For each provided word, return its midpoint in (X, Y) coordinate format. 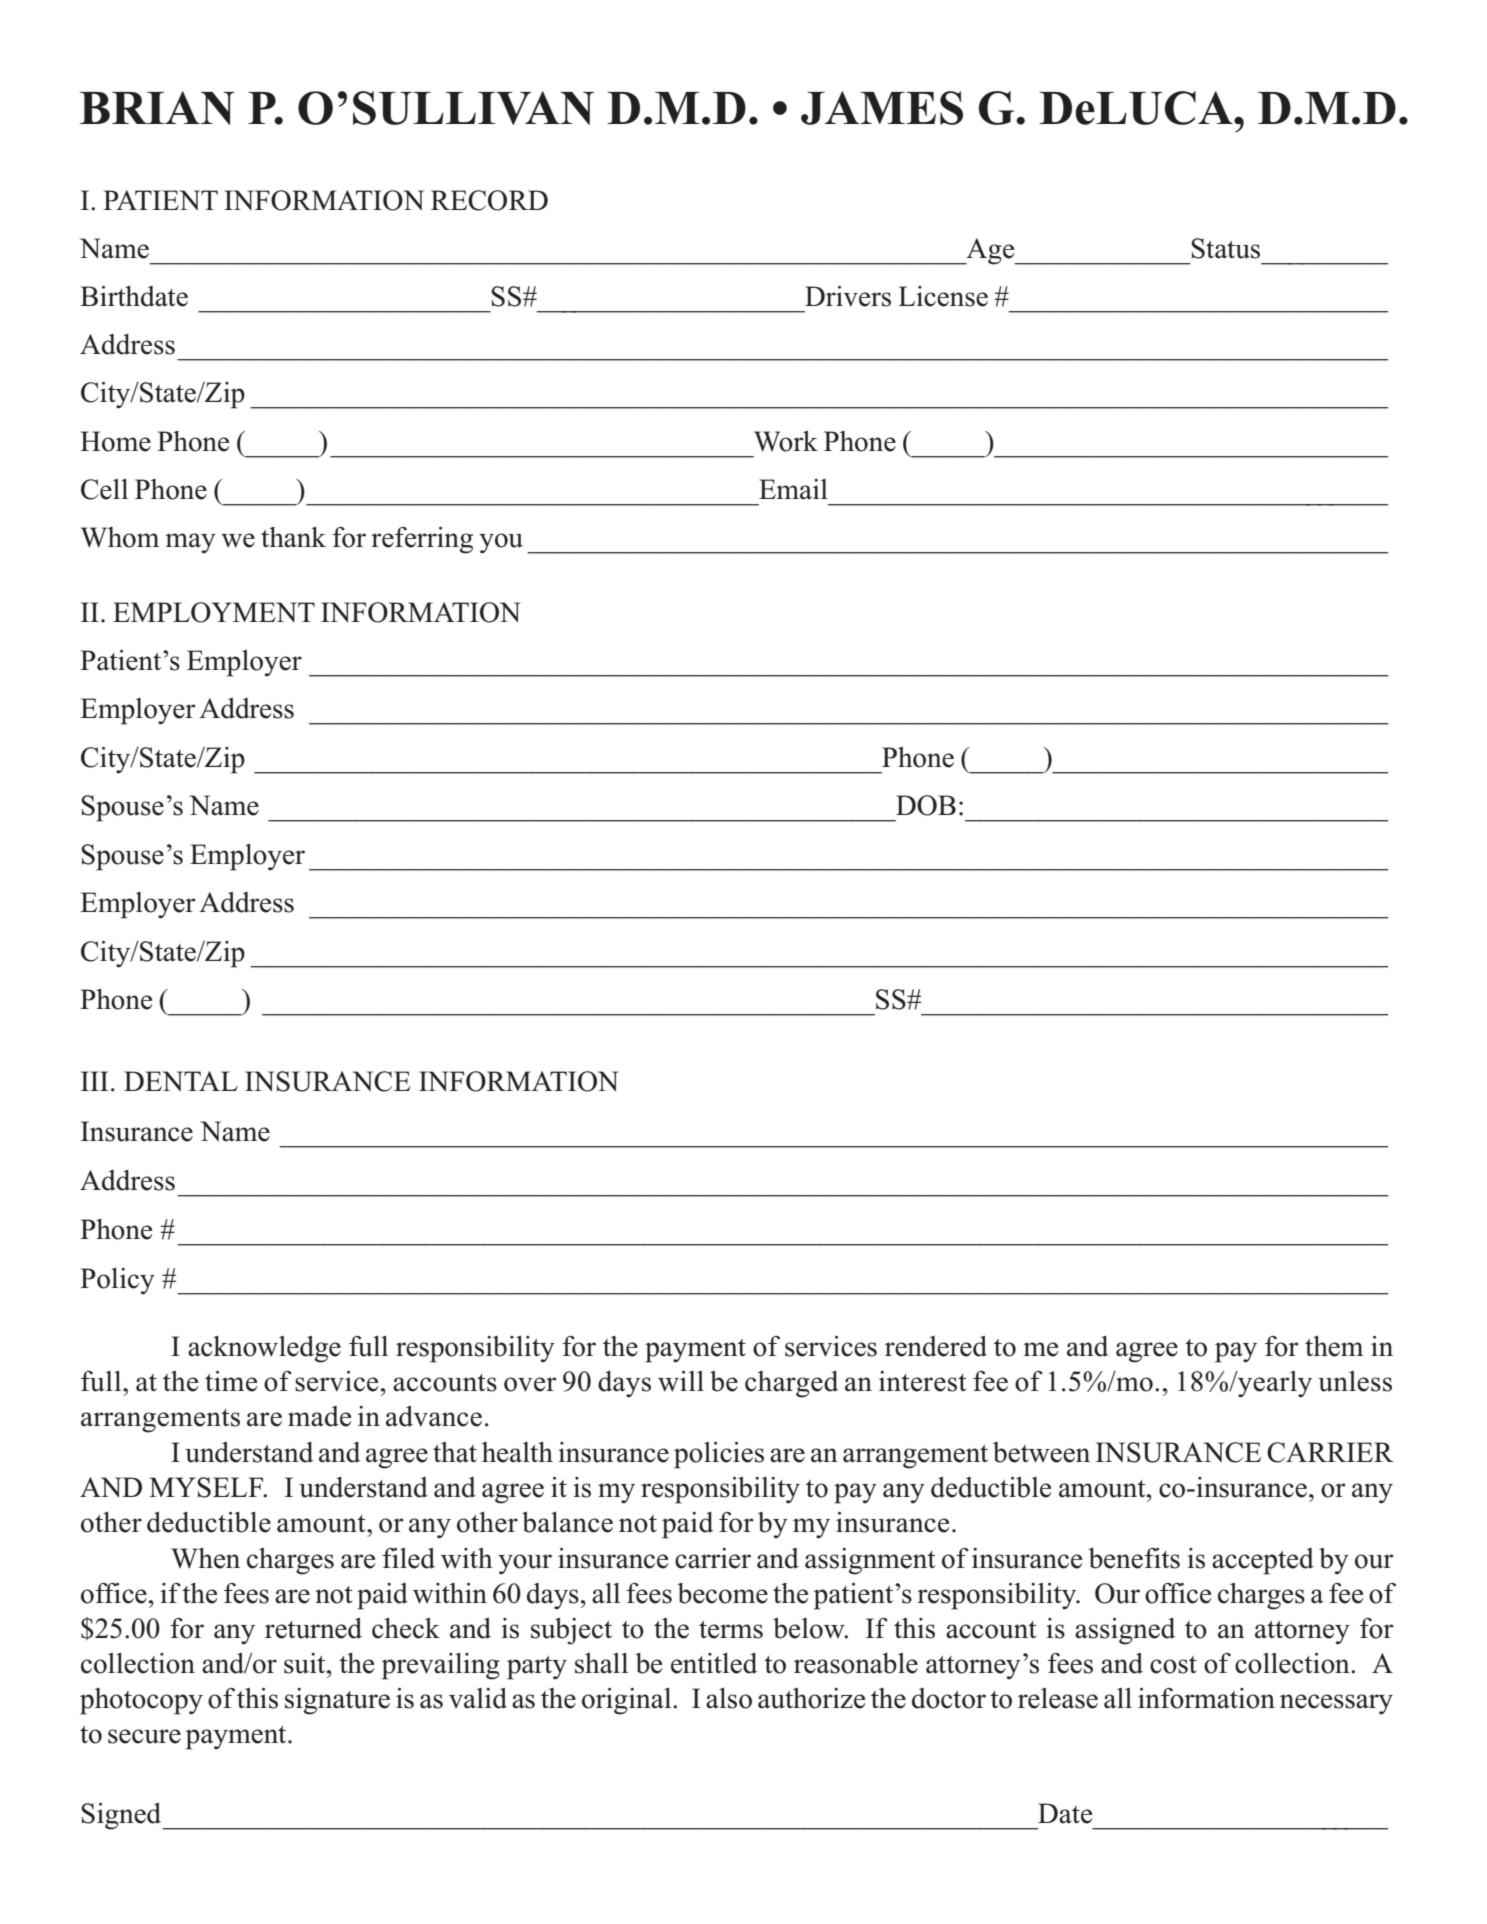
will (681, 1381)
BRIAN (157, 108)
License (943, 296)
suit (306, 1663)
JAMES (882, 108)
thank (293, 537)
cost (1173, 1665)
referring (422, 540)
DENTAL (181, 1081)
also (729, 1698)
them (1334, 1346)
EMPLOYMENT (214, 612)
